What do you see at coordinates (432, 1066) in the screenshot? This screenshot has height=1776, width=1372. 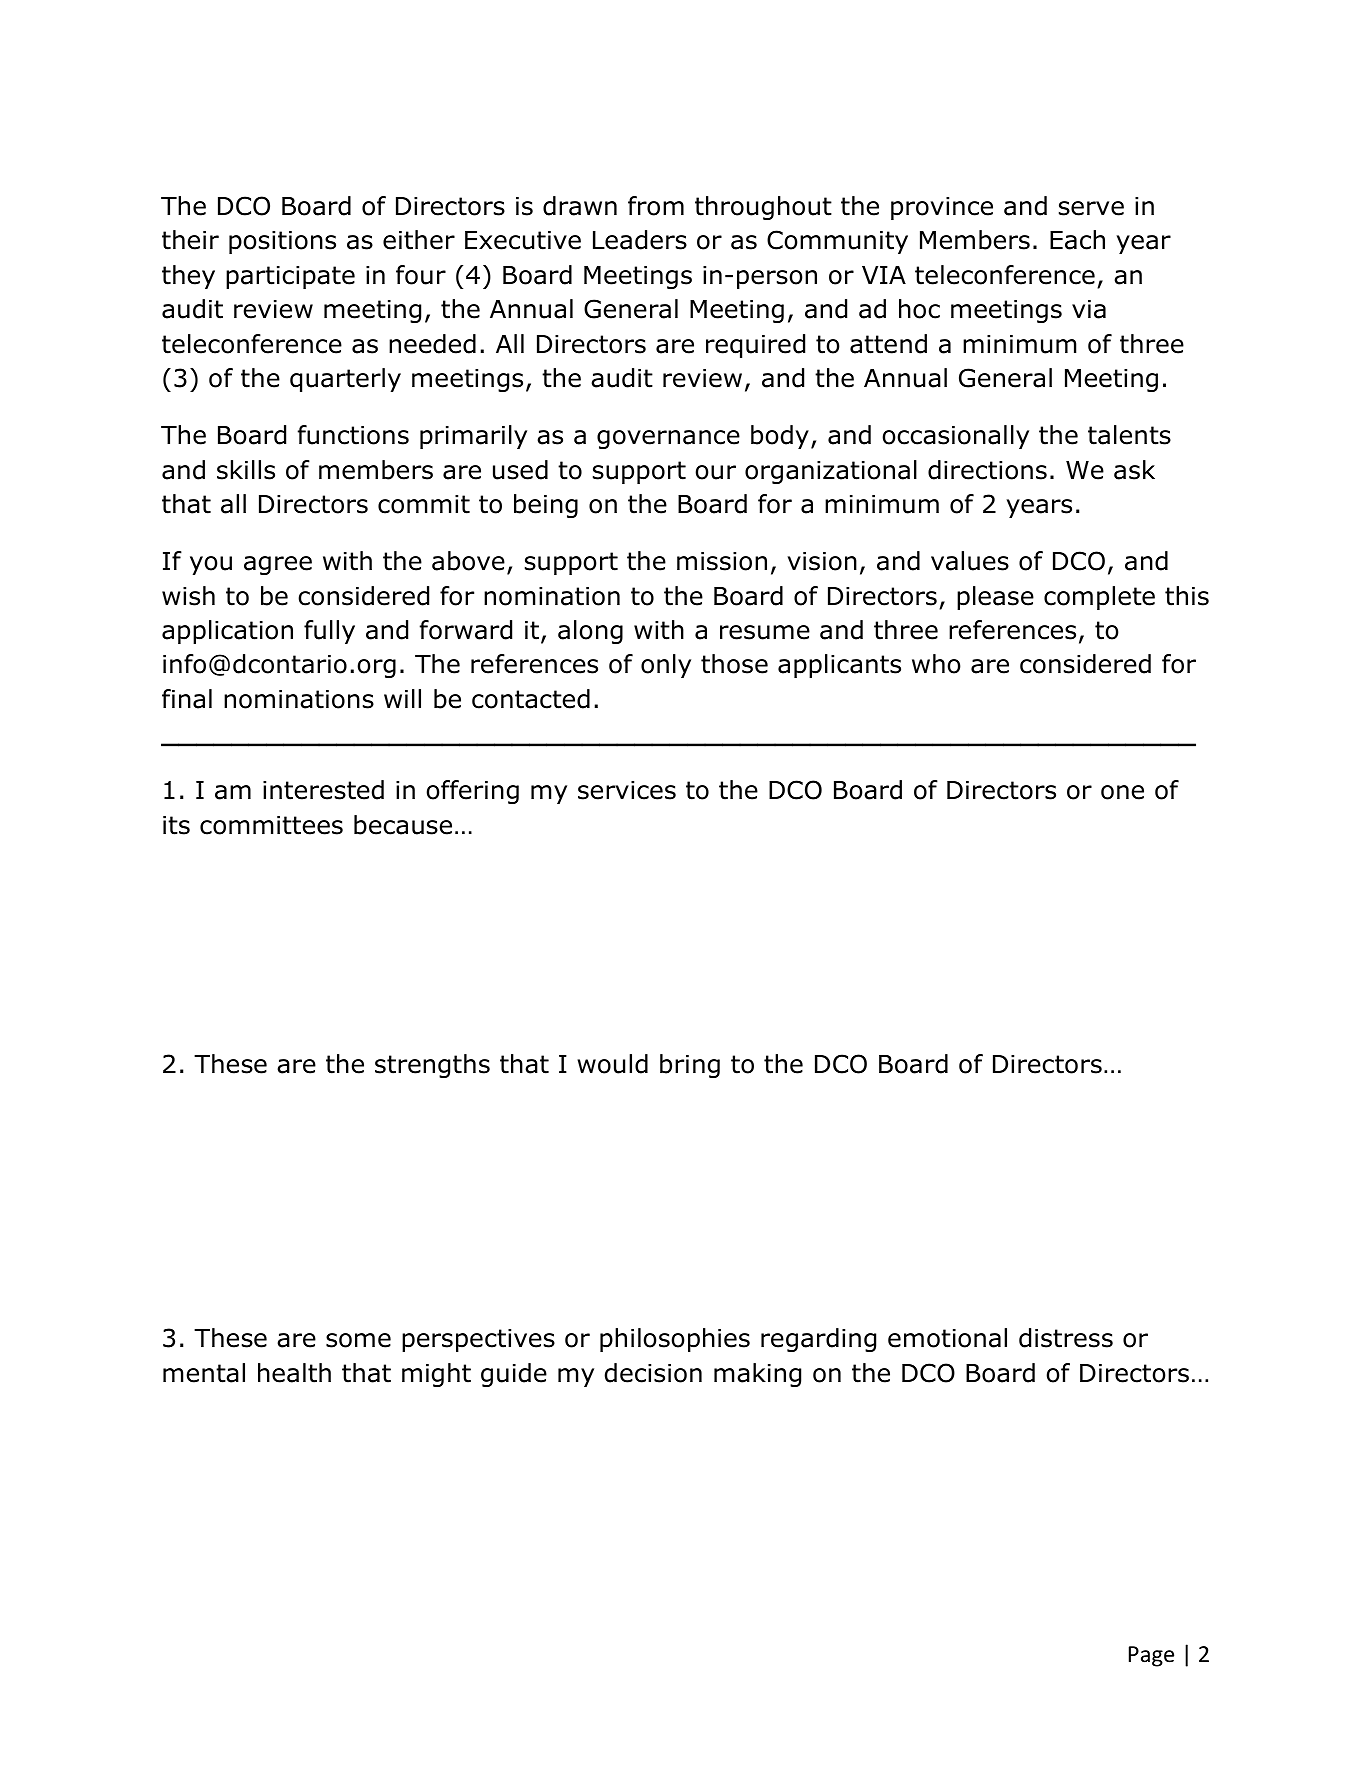 I see `strengths` at bounding box center [432, 1066].
